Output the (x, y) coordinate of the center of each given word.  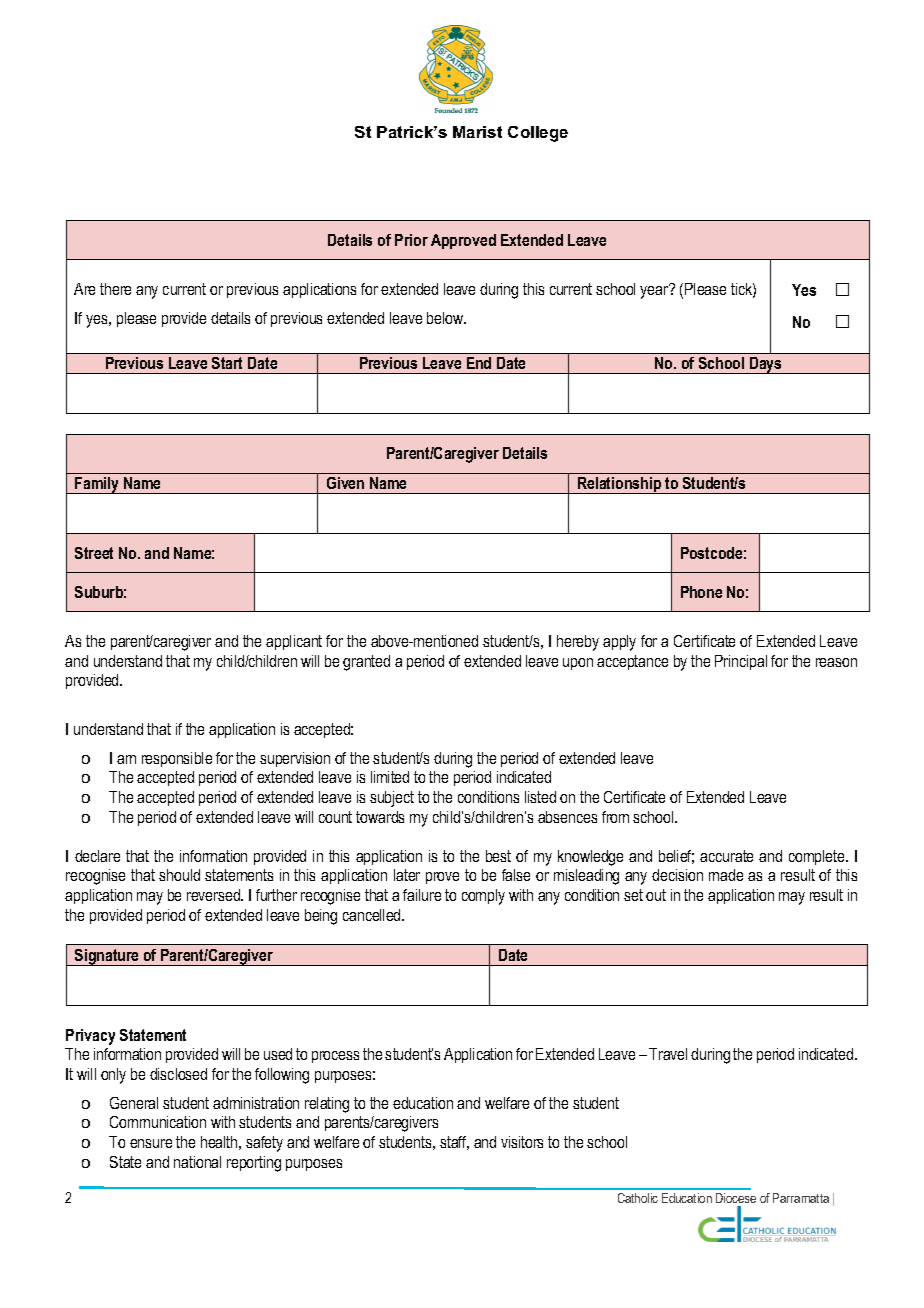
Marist (477, 132)
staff (454, 1143)
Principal (741, 662)
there (115, 289)
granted (366, 663)
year (655, 291)
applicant (294, 642)
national (197, 1162)
